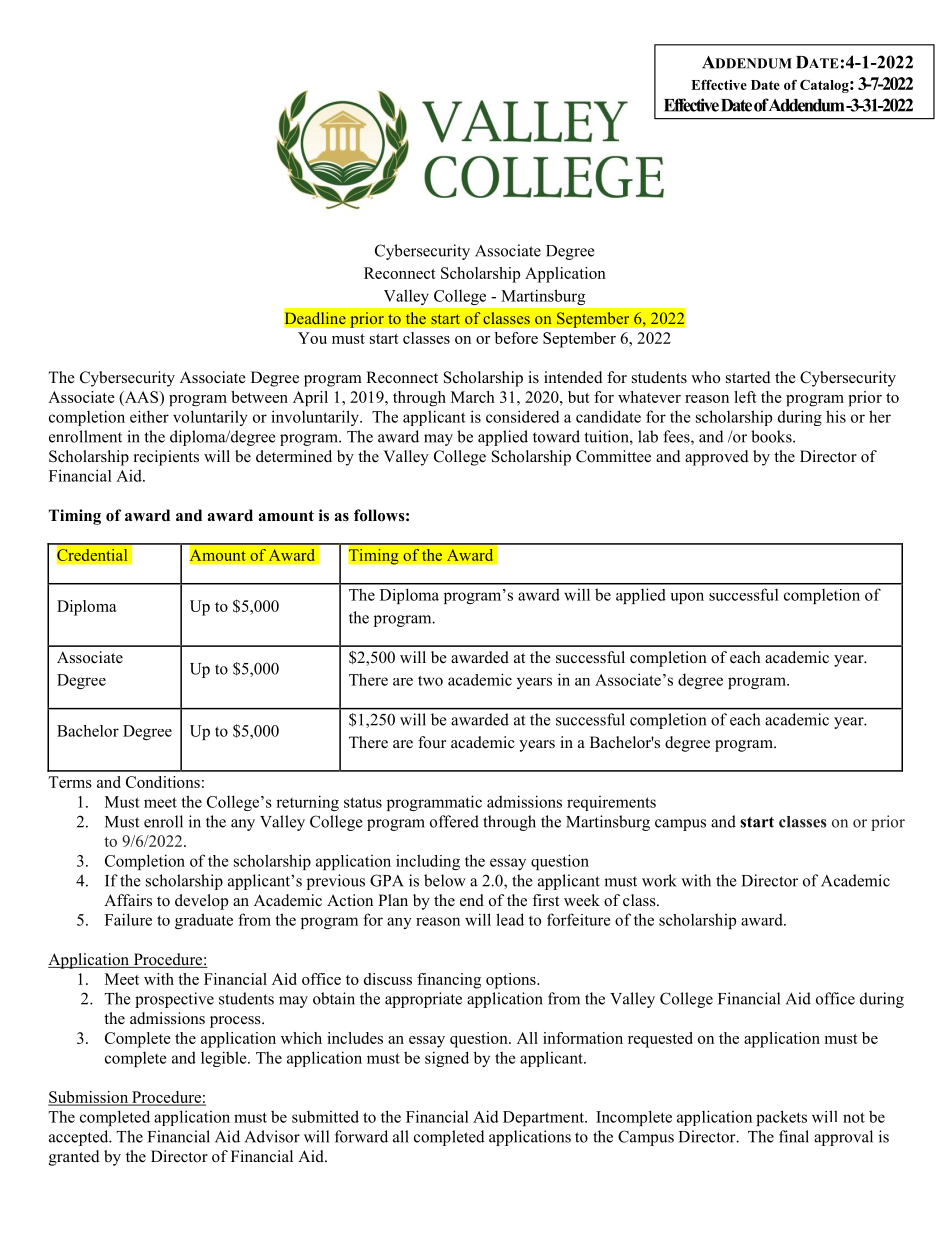 This screenshot has width=952, height=1233. What do you see at coordinates (128, 919) in the screenshot?
I see `Failure` at bounding box center [128, 919].
